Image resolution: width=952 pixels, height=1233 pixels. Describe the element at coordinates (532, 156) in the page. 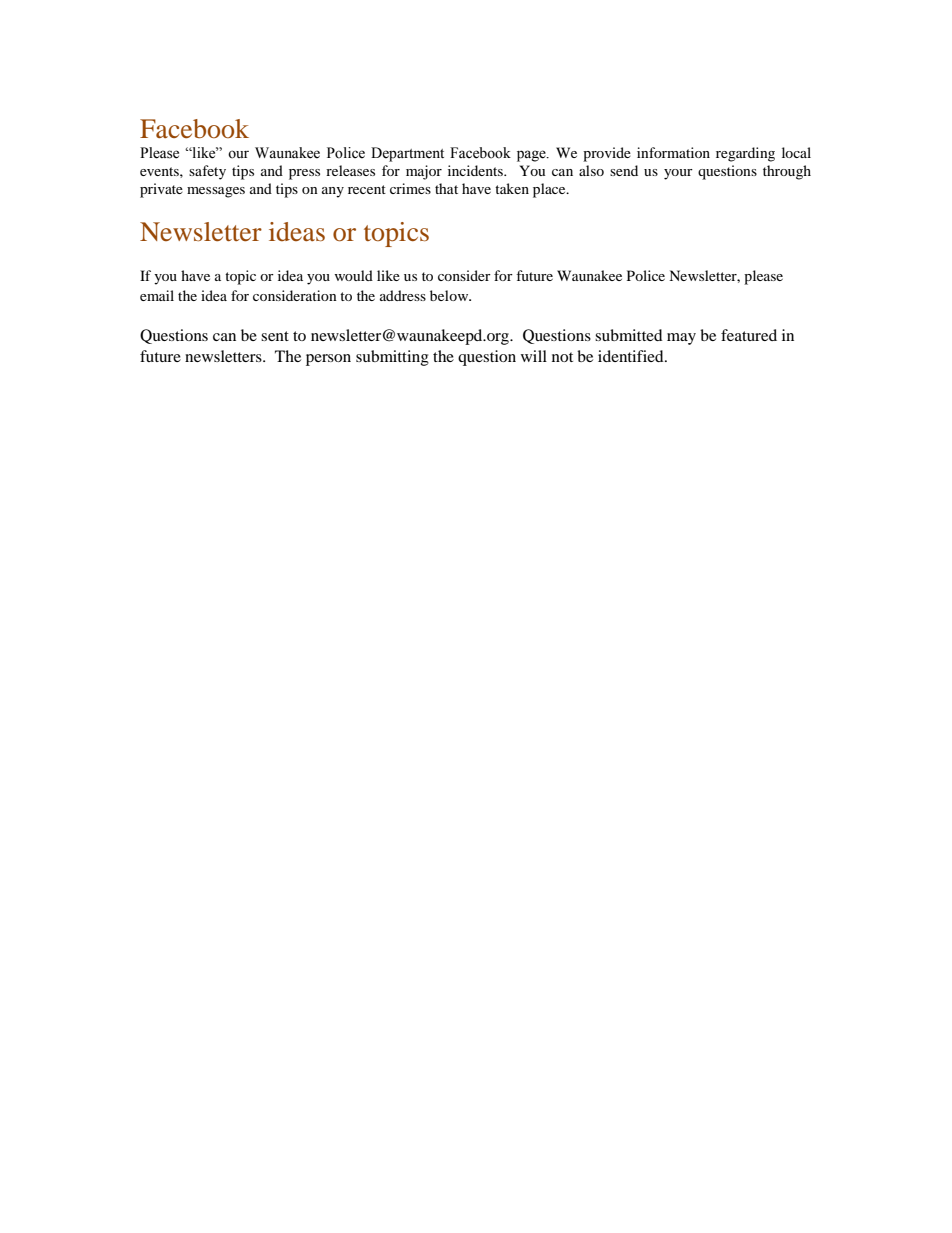

I see `page` at that location.
